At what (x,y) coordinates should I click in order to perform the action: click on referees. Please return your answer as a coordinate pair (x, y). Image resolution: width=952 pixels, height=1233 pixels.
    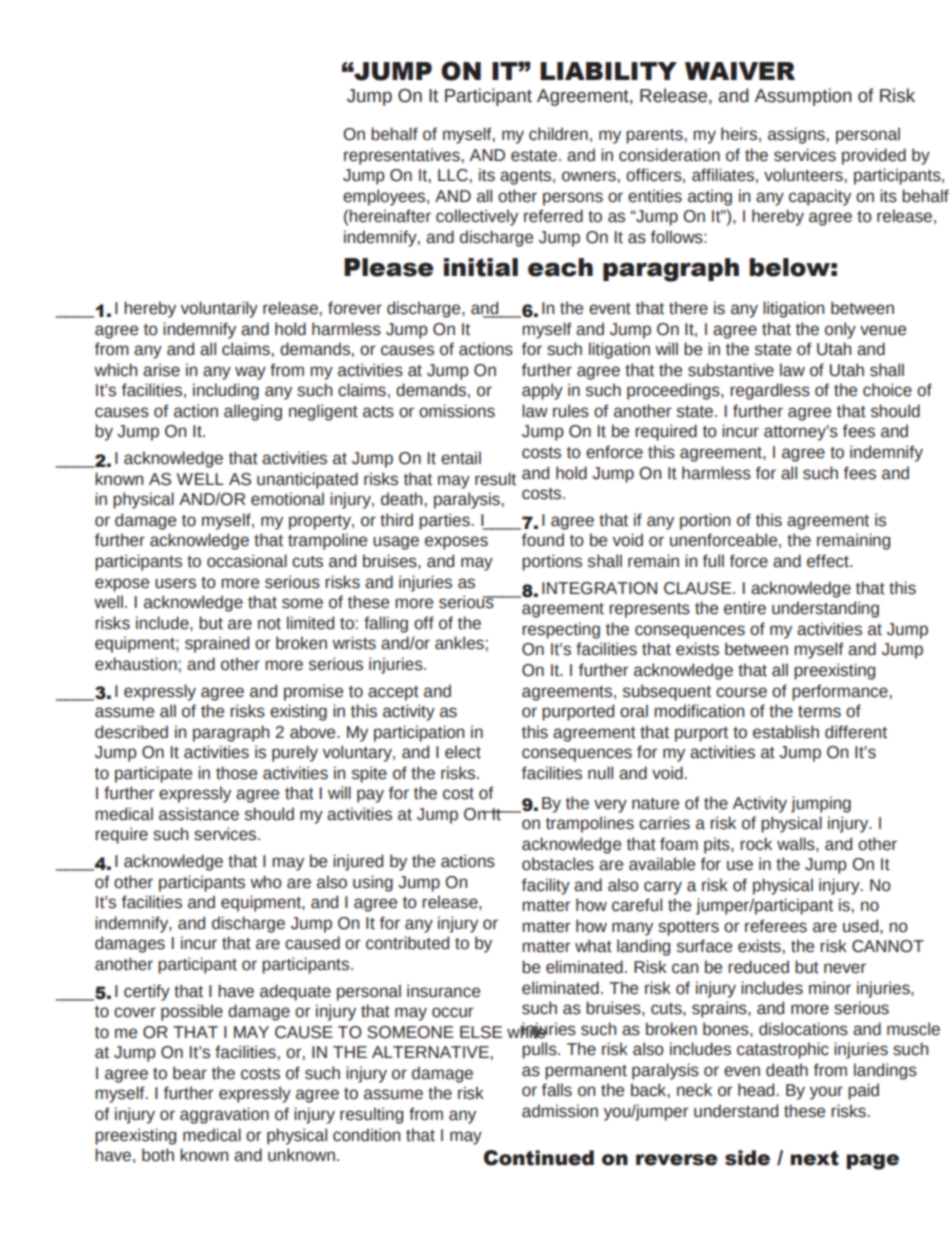
    Looking at the image, I should click on (776, 926).
